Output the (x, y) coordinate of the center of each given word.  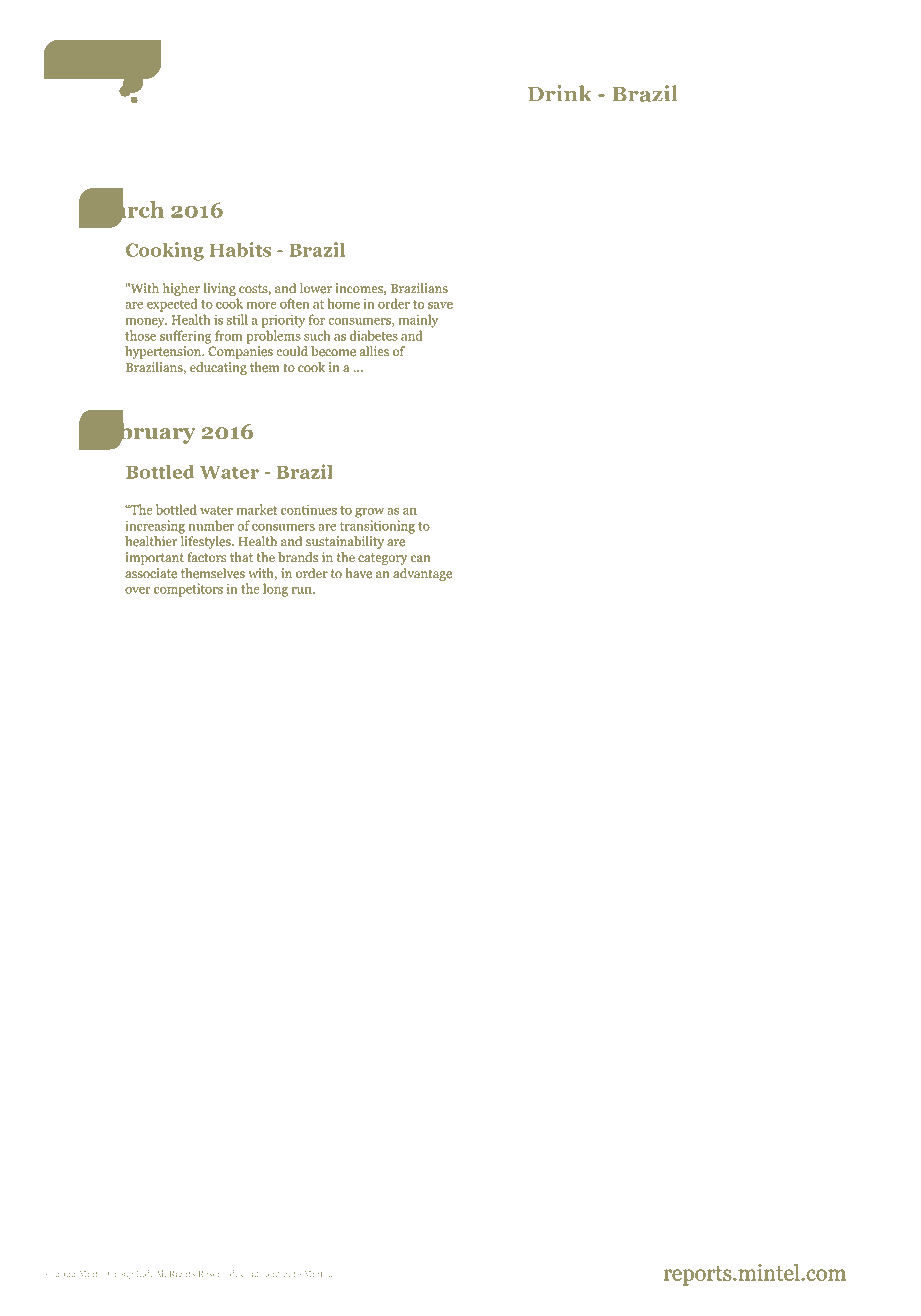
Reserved (218, 1273)
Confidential (265, 1273)
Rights (182, 1274)
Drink (560, 93)
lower (316, 288)
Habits (240, 249)
